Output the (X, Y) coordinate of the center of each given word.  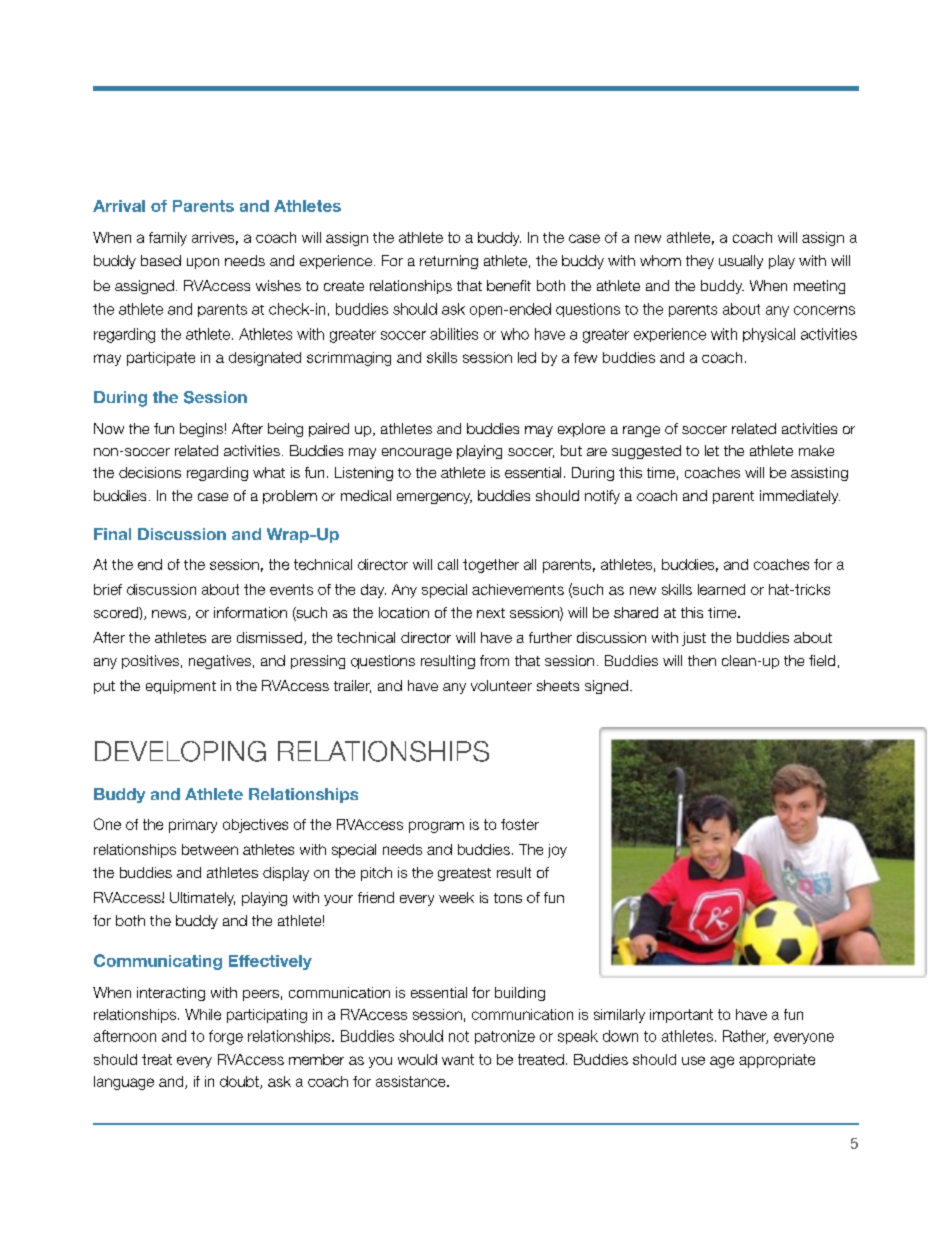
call (448, 564)
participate (161, 359)
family (168, 239)
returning (449, 262)
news (170, 615)
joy (557, 851)
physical (769, 335)
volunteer (501, 685)
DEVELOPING (180, 751)
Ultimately (202, 899)
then (702, 660)
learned (721, 589)
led (527, 357)
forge (226, 1037)
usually (741, 262)
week (456, 897)
